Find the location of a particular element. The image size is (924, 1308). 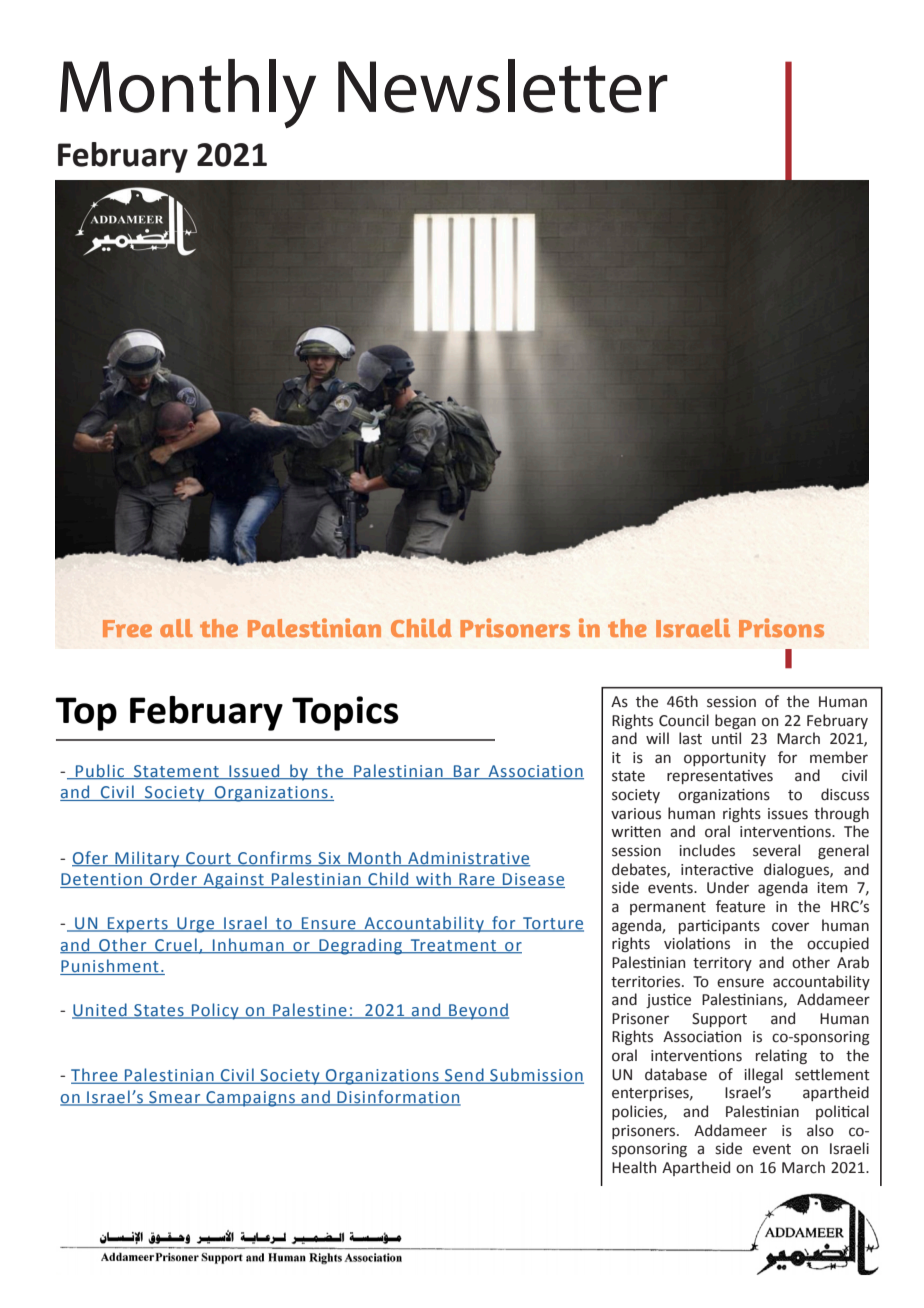

Urge is located at coordinates (196, 925).
